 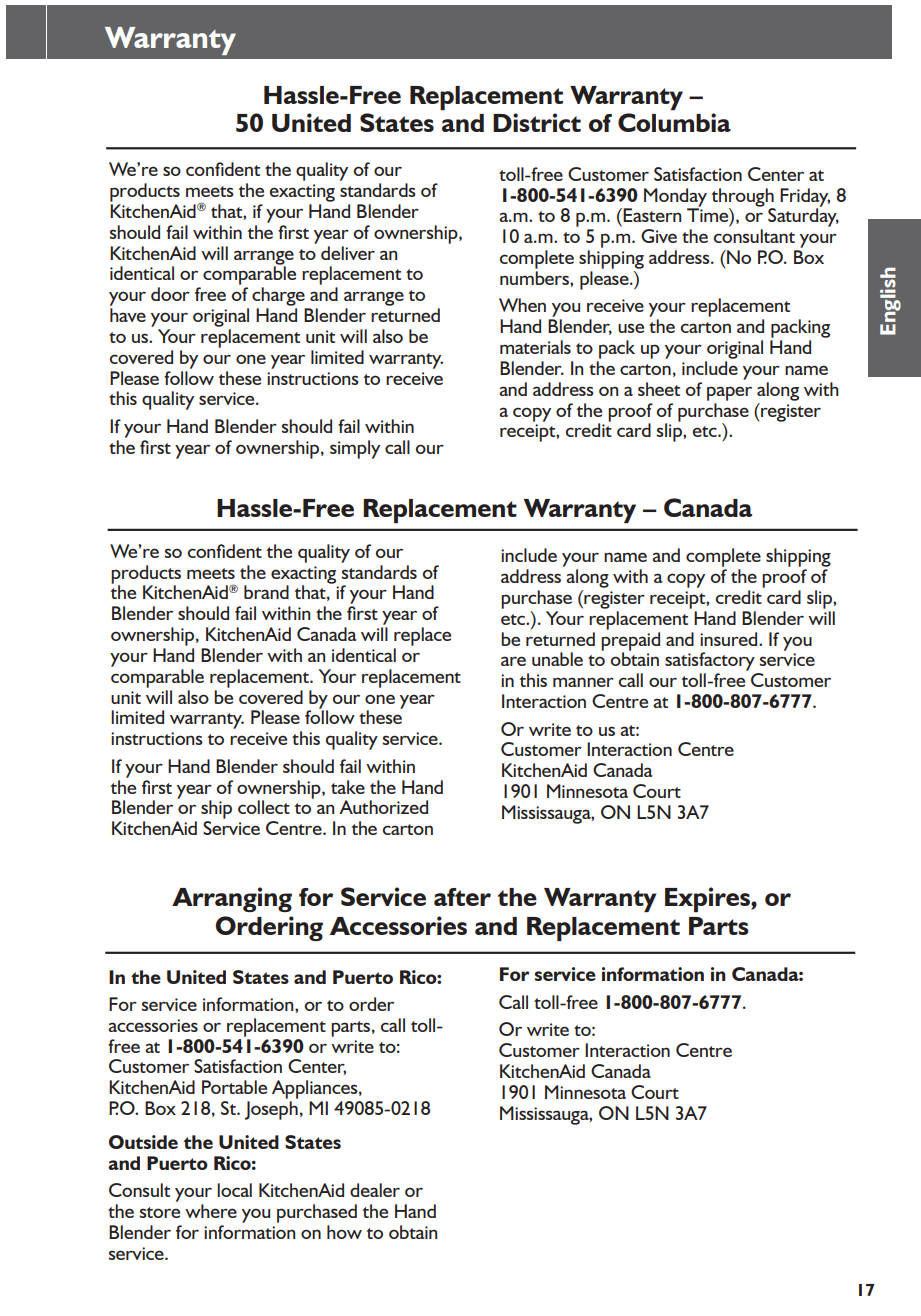 What do you see at coordinates (266, 592) in the document?
I see `brand` at bounding box center [266, 592].
